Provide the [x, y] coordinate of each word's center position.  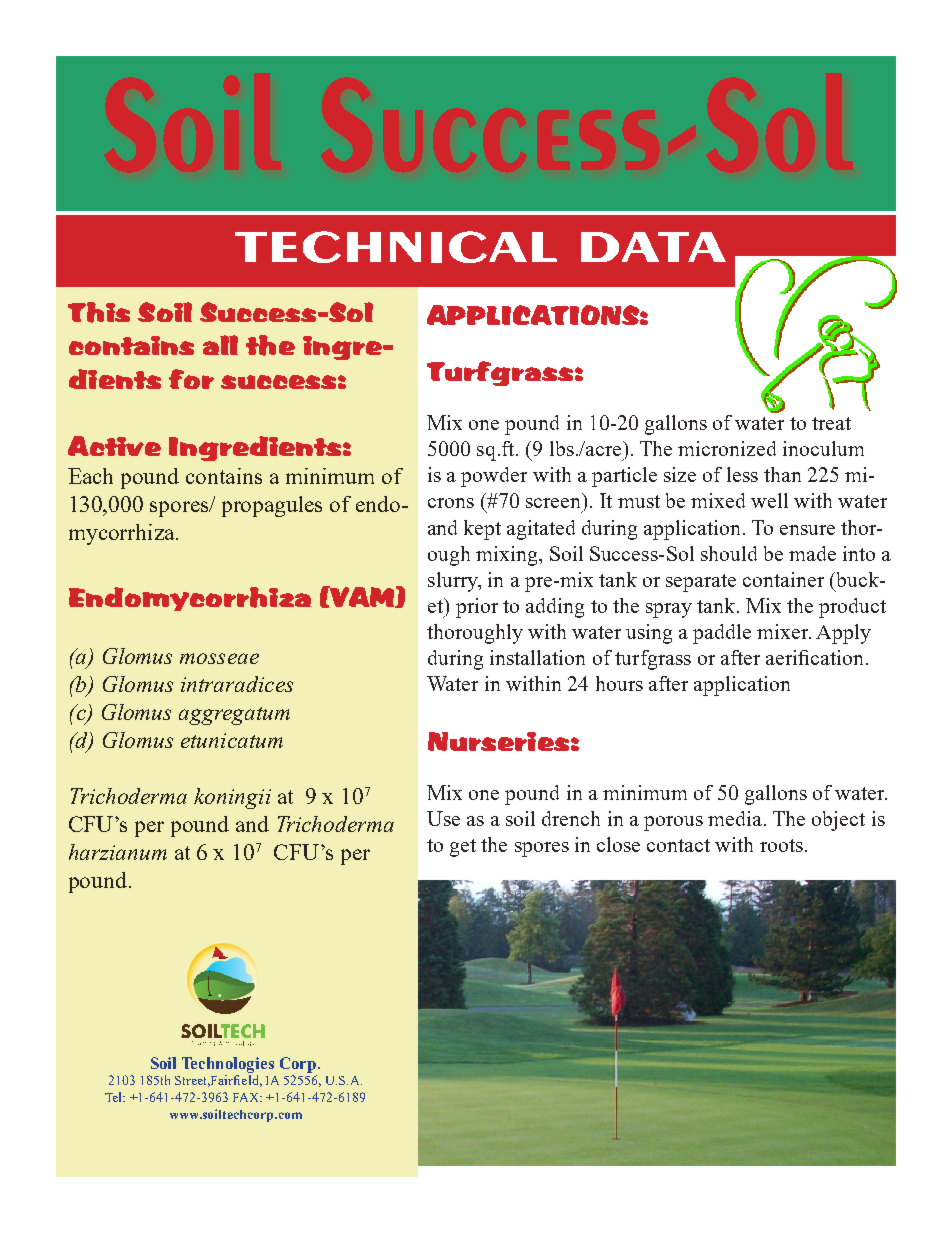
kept [482, 530]
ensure [807, 530]
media [736, 818]
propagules [272, 506]
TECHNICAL [396, 247]
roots [781, 845]
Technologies [228, 1065]
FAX [247, 1097]
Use [443, 818]
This [99, 312]
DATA [653, 247]
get [463, 848]
